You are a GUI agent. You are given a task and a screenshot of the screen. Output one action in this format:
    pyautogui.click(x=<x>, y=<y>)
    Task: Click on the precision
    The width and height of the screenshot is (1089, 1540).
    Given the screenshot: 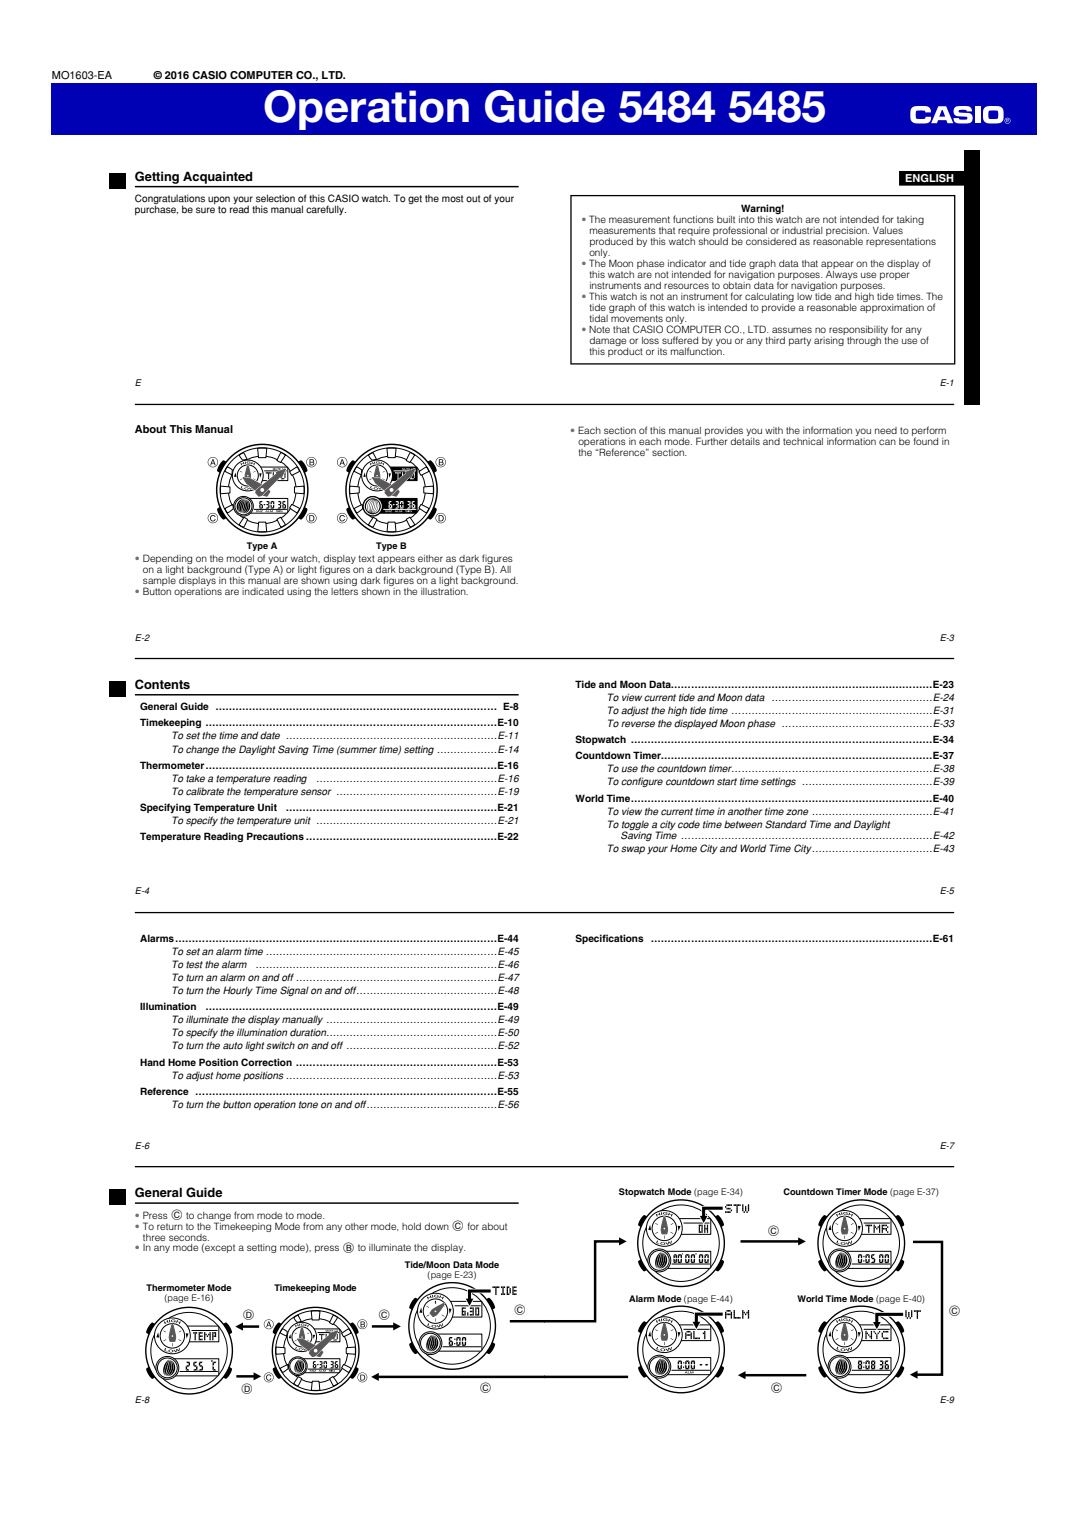 What is the action you would take?
    pyautogui.click(x=847, y=231)
